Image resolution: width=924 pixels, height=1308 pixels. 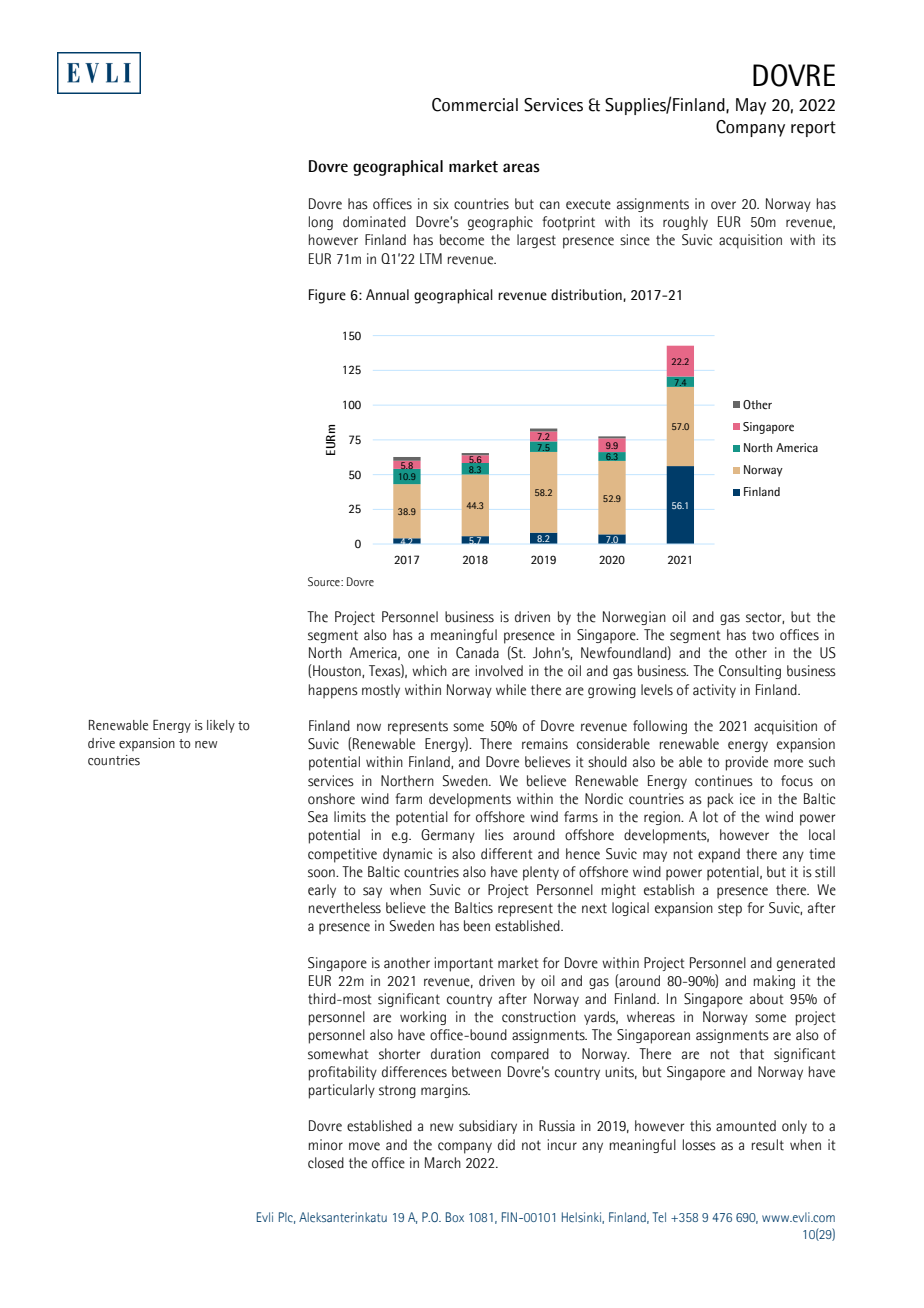 What do you see at coordinates (506, 1145) in the page?
I see `did` at bounding box center [506, 1145].
